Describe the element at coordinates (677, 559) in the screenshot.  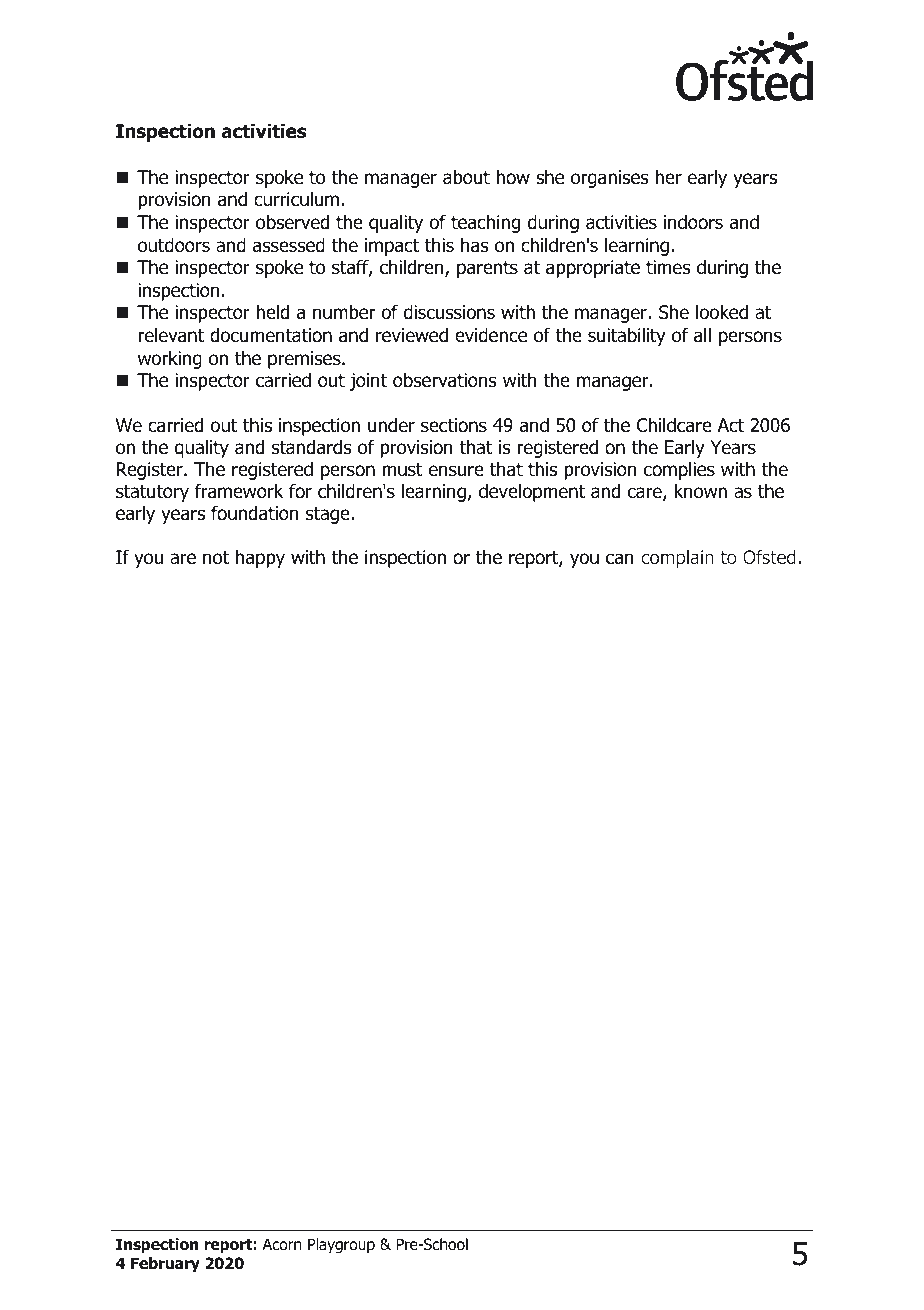
I see `complain` at that location.
